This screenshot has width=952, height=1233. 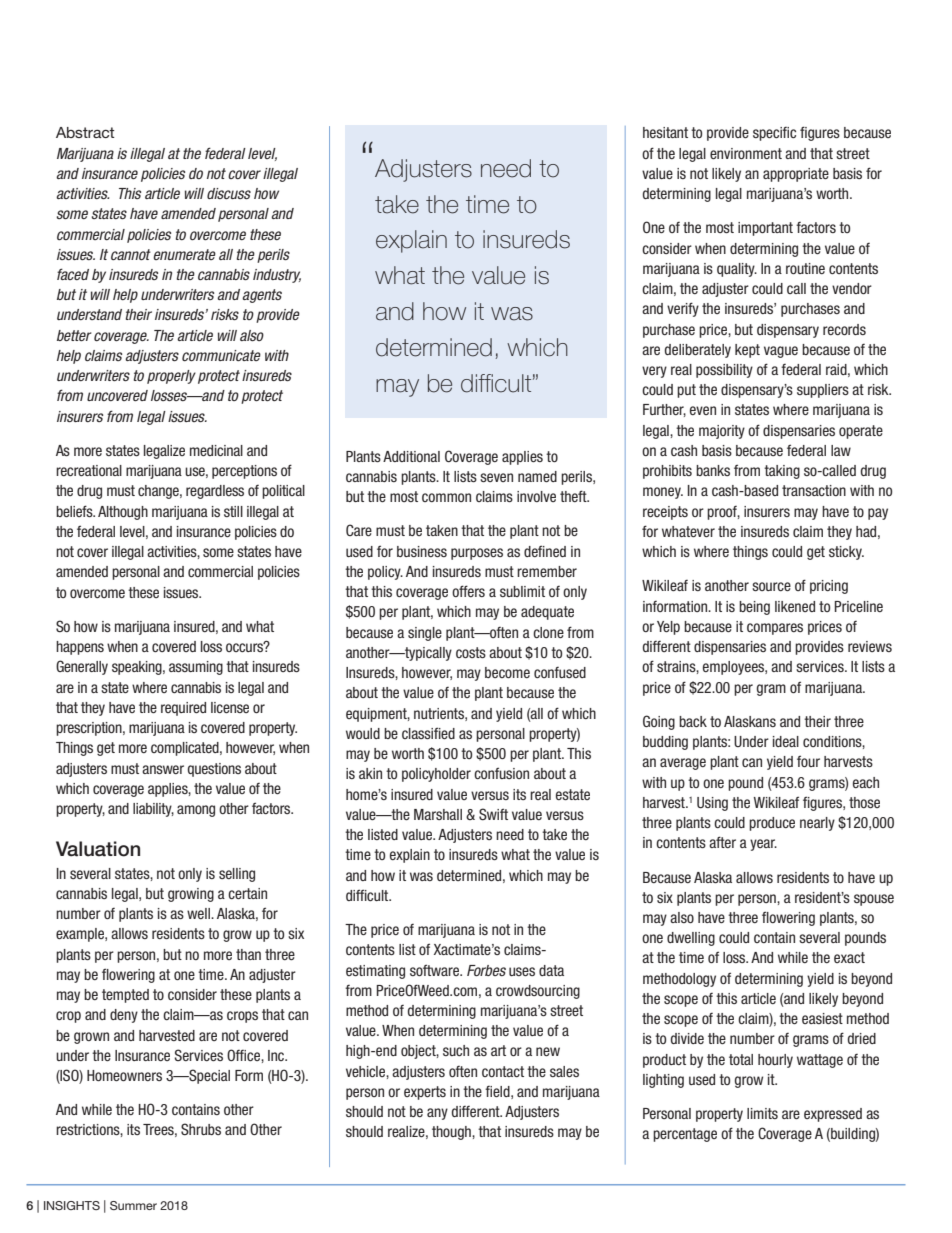 What do you see at coordinates (471, 652) in the screenshot?
I see `costs` at bounding box center [471, 652].
